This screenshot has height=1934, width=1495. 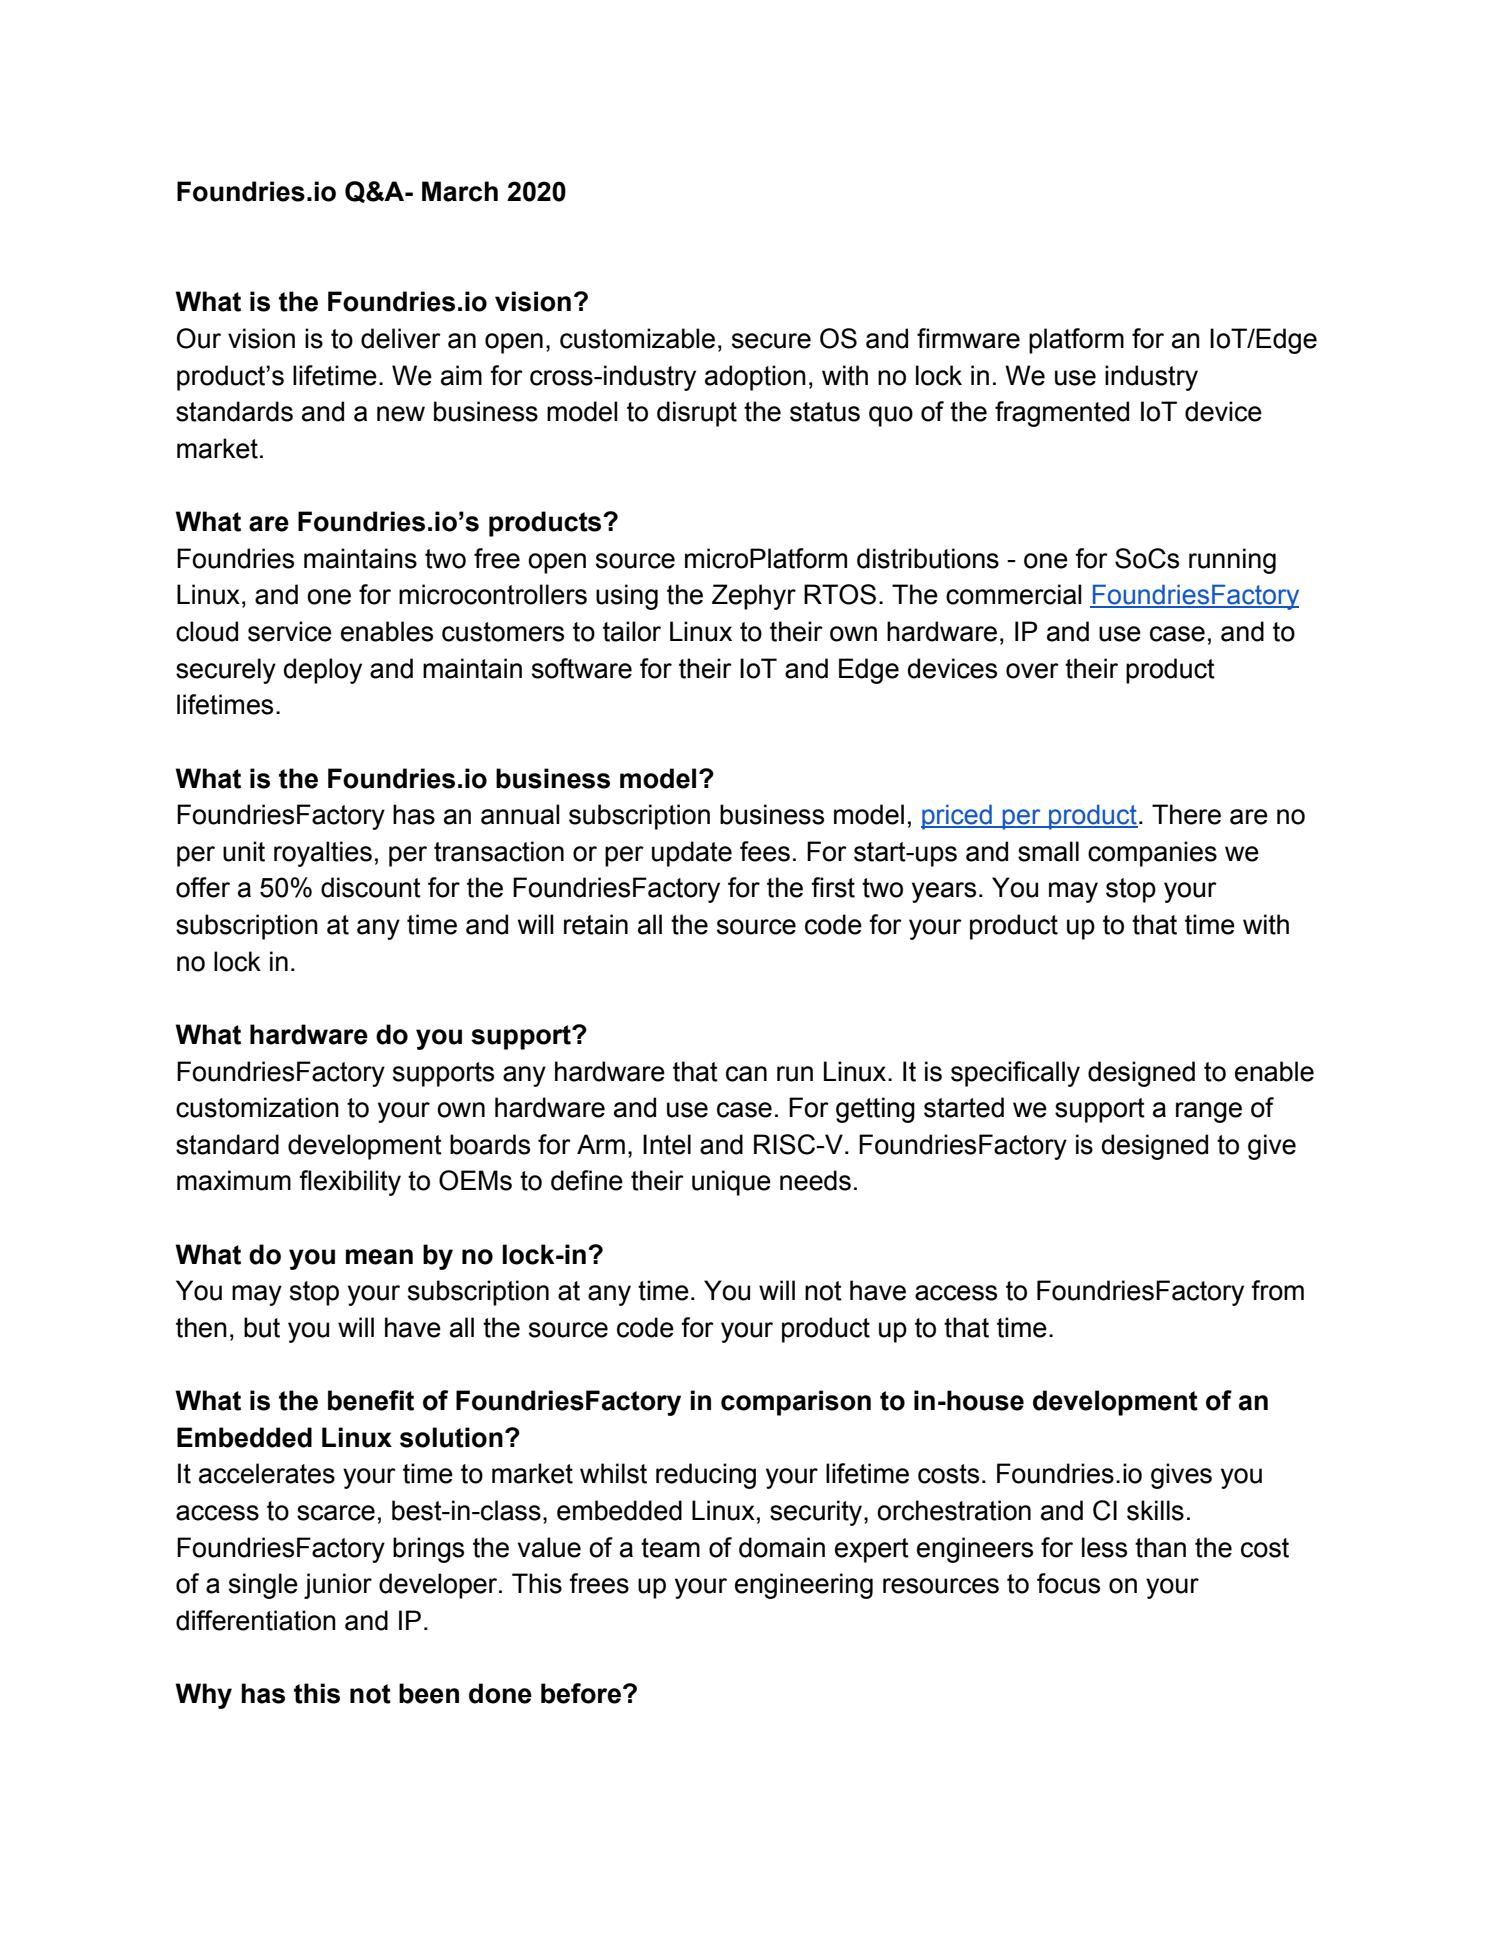 I want to click on comparison, so click(x=796, y=1403).
